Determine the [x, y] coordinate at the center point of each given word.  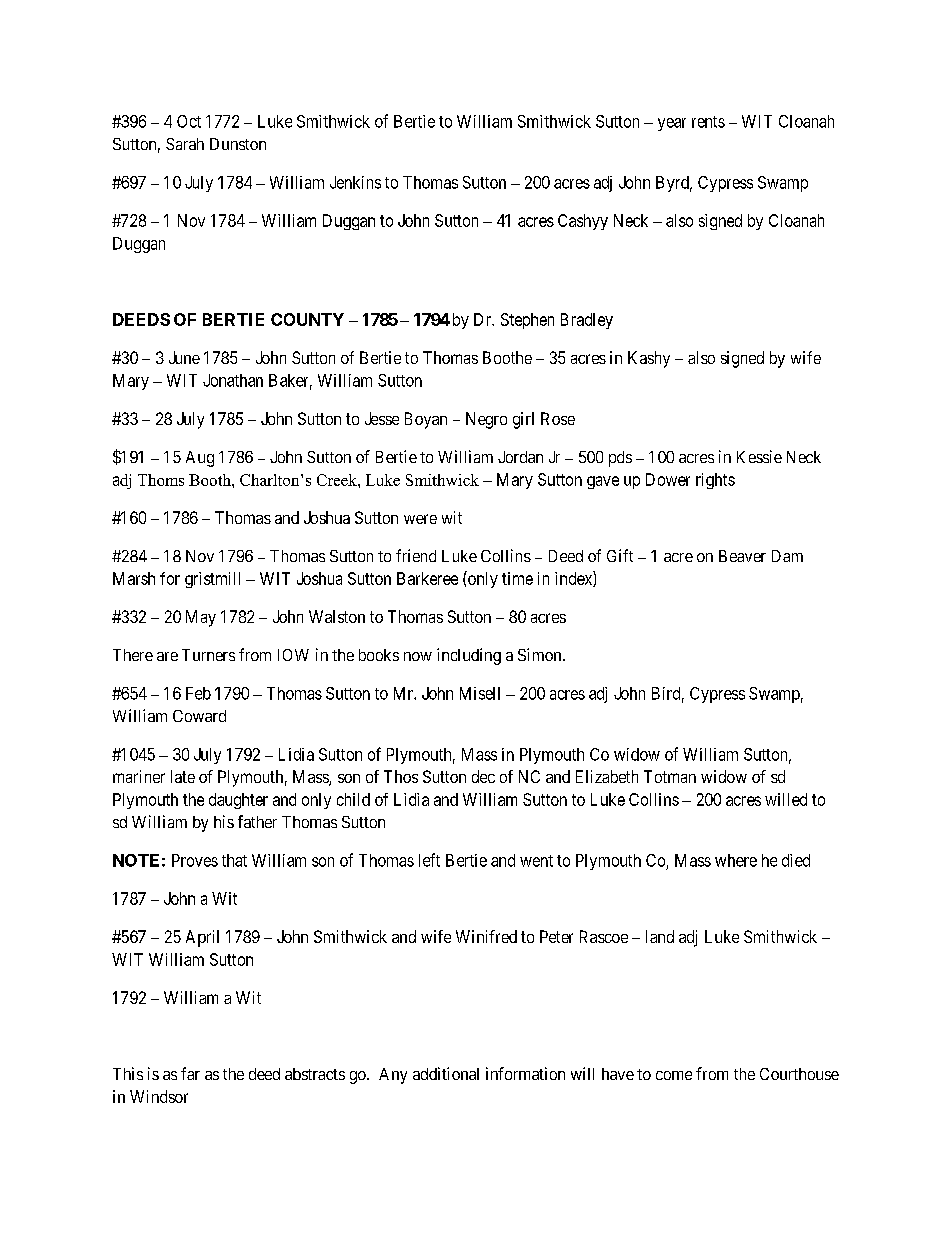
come [674, 1075]
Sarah [185, 144]
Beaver [742, 556]
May [201, 618]
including [469, 656]
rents [708, 122]
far [190, 1073]
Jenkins [355, 182]
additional [446, 1073]
